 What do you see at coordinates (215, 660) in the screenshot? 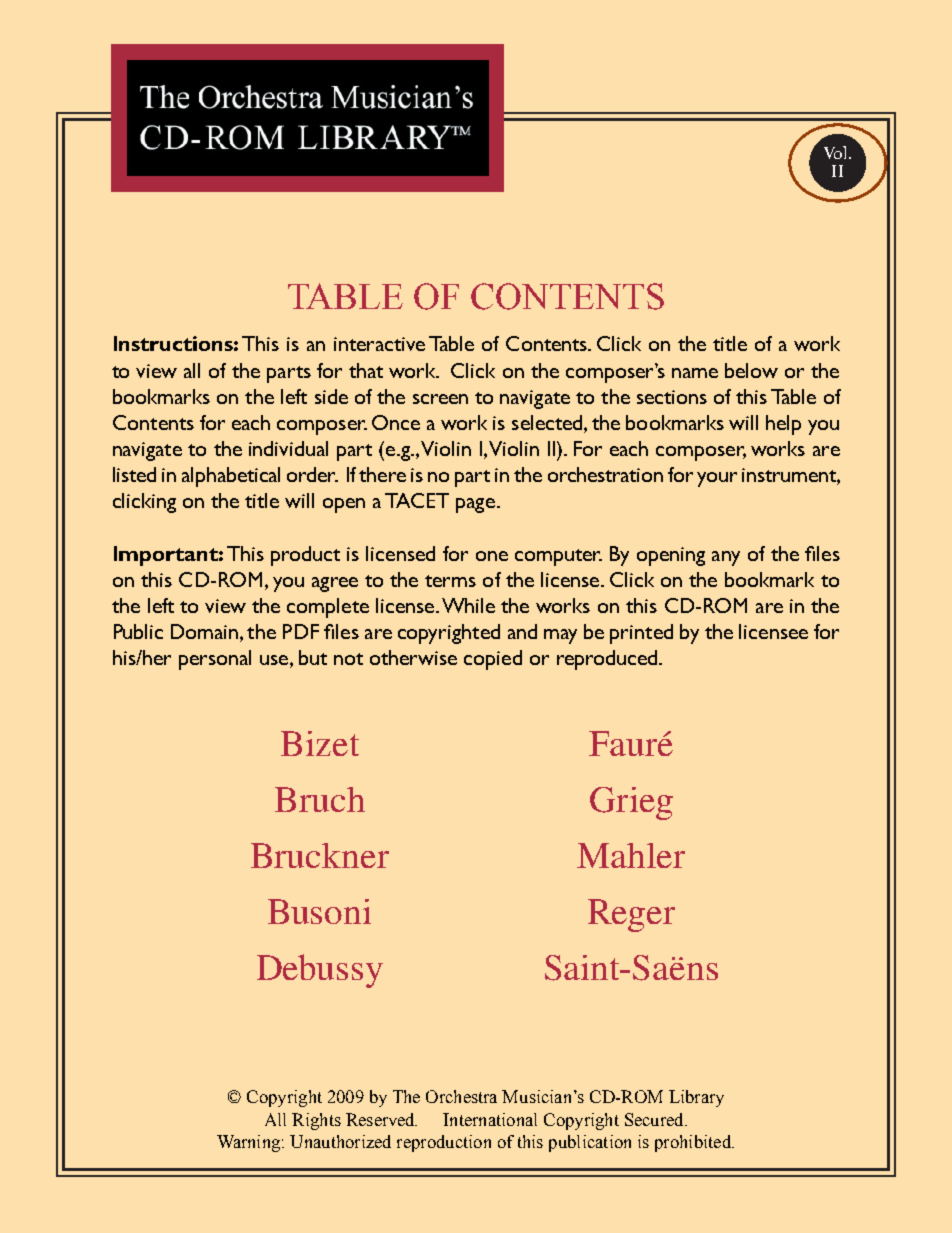
I see `personal` at bounding box center [215, 660].
